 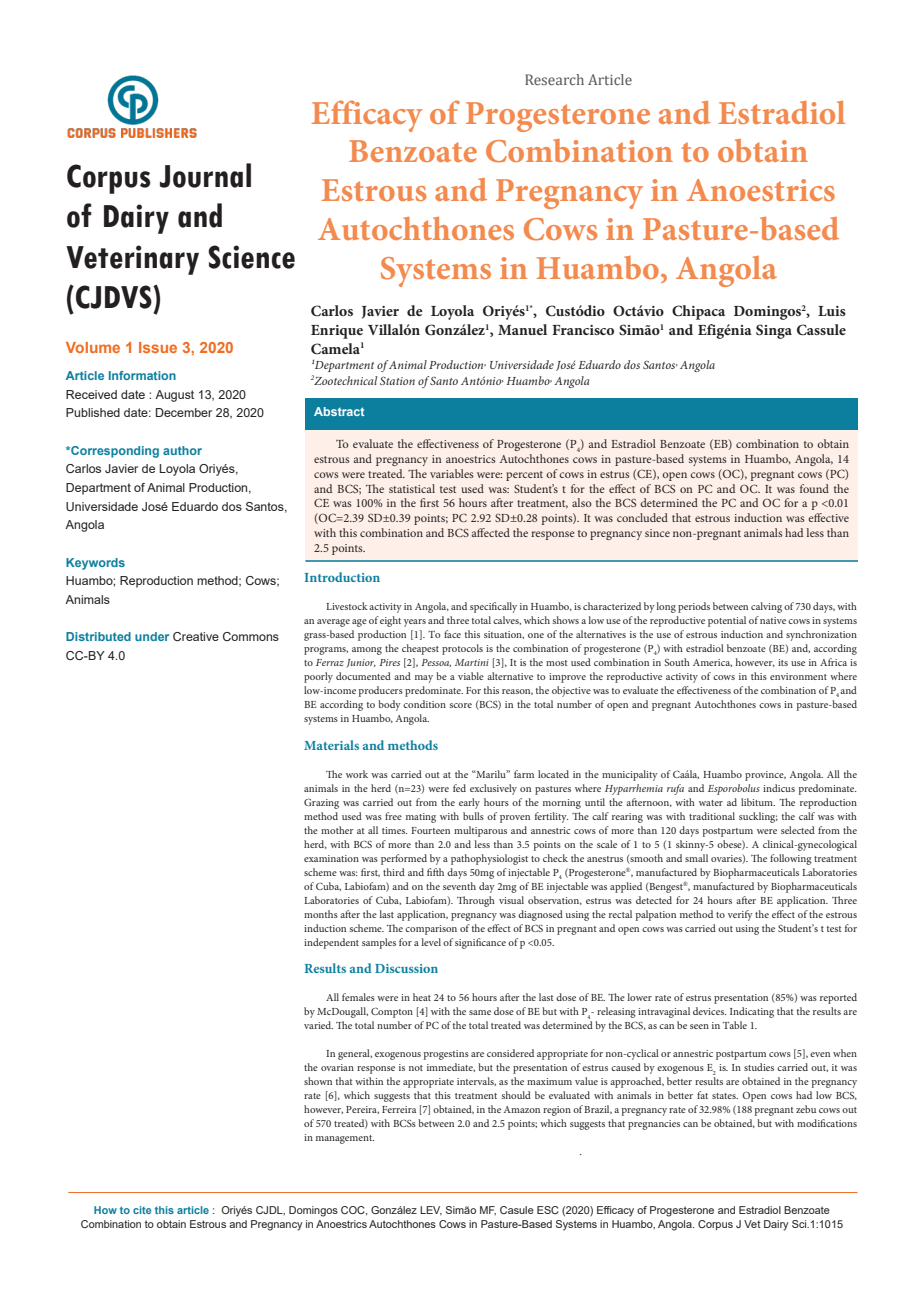 What do you see at coordinates (814, 488) in the screenshot?
I see `found` at bounding box center [814, 488].
